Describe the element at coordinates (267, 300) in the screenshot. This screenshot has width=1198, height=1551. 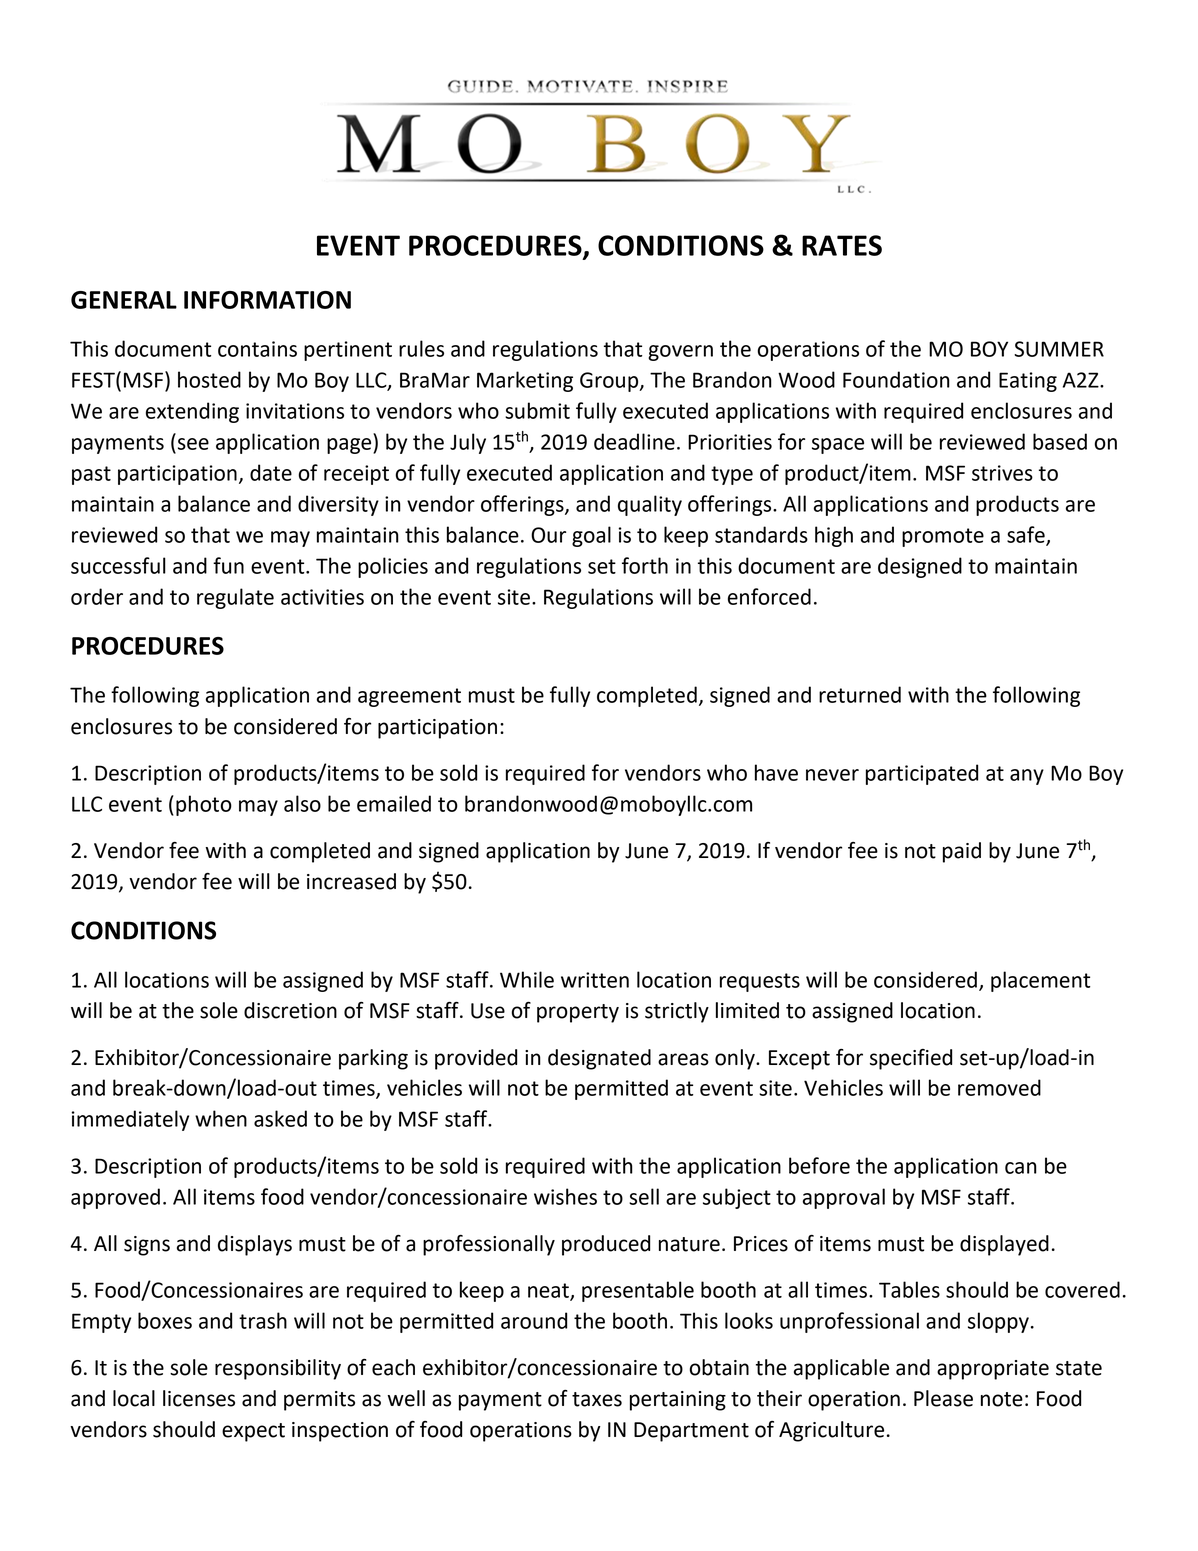
I see `INFORMATION` at that location.
